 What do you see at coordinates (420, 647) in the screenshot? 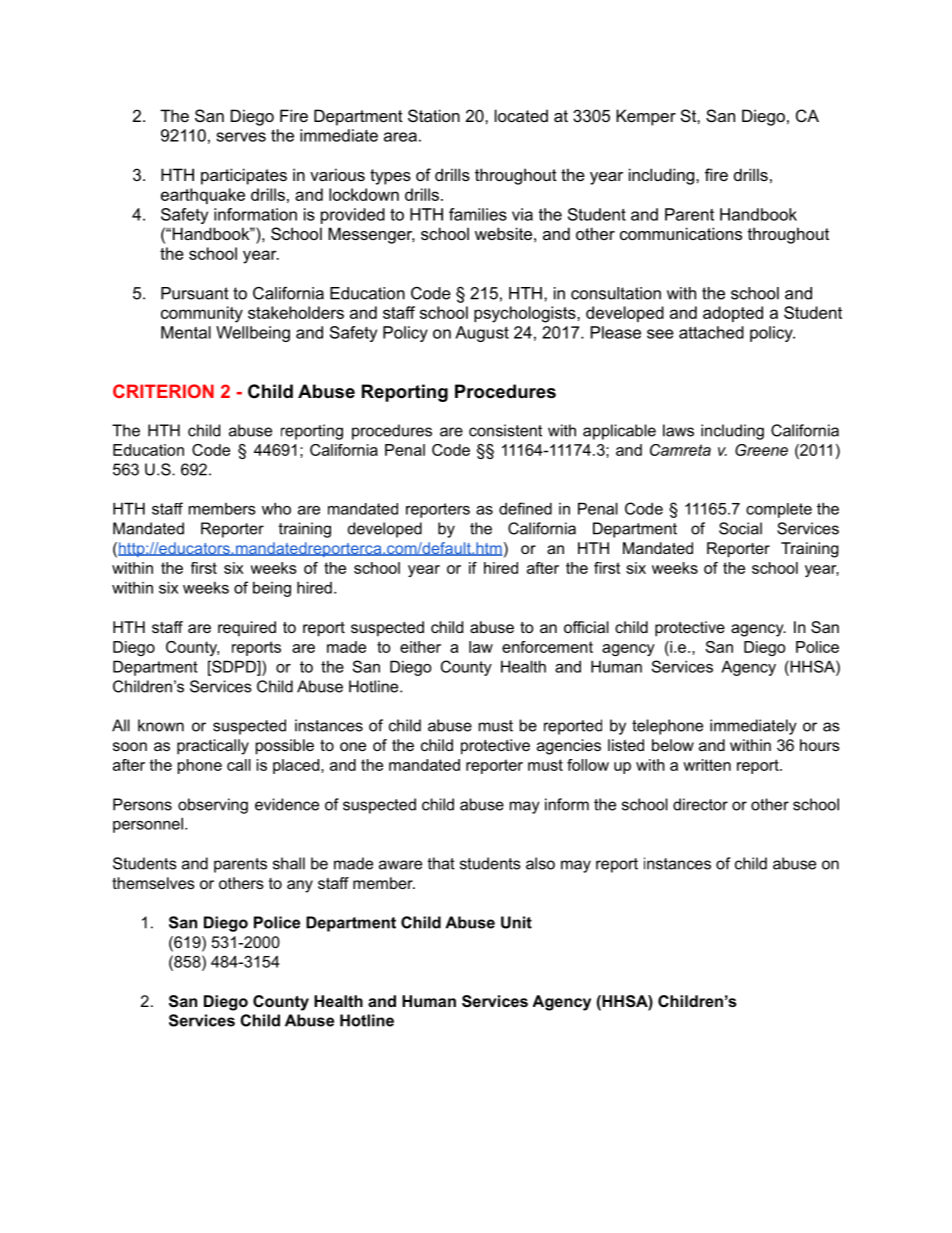
I see `either` at bounding box center [420, 647].
